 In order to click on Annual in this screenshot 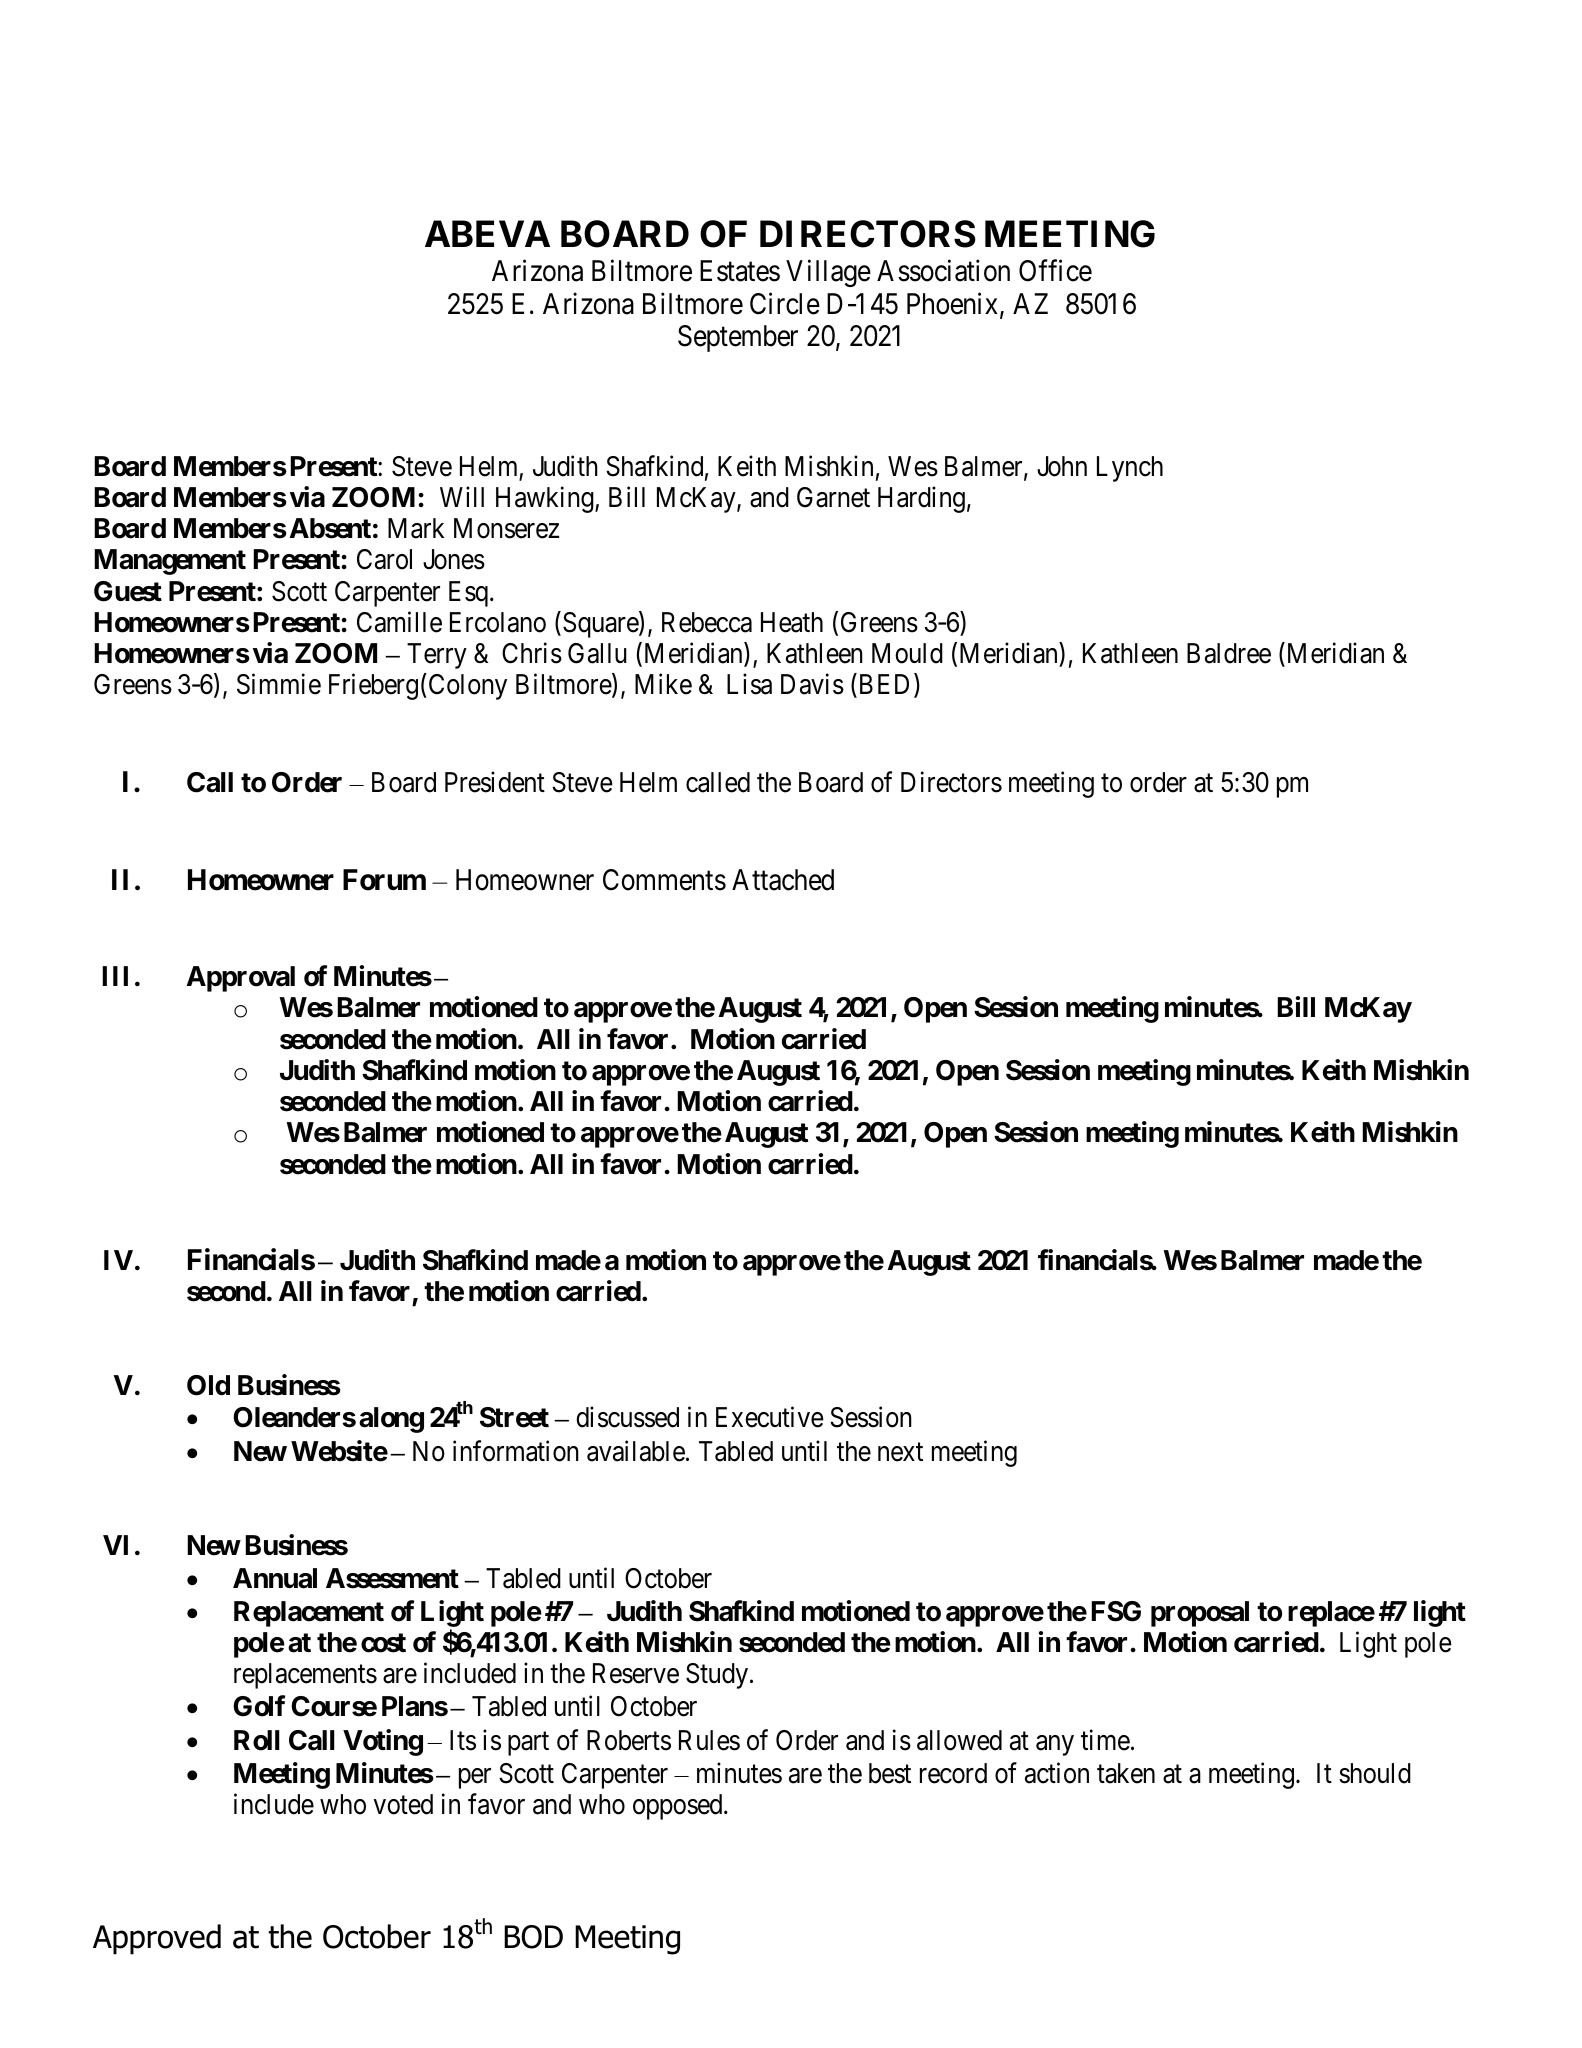, I will do `click(275, 1578)`.
